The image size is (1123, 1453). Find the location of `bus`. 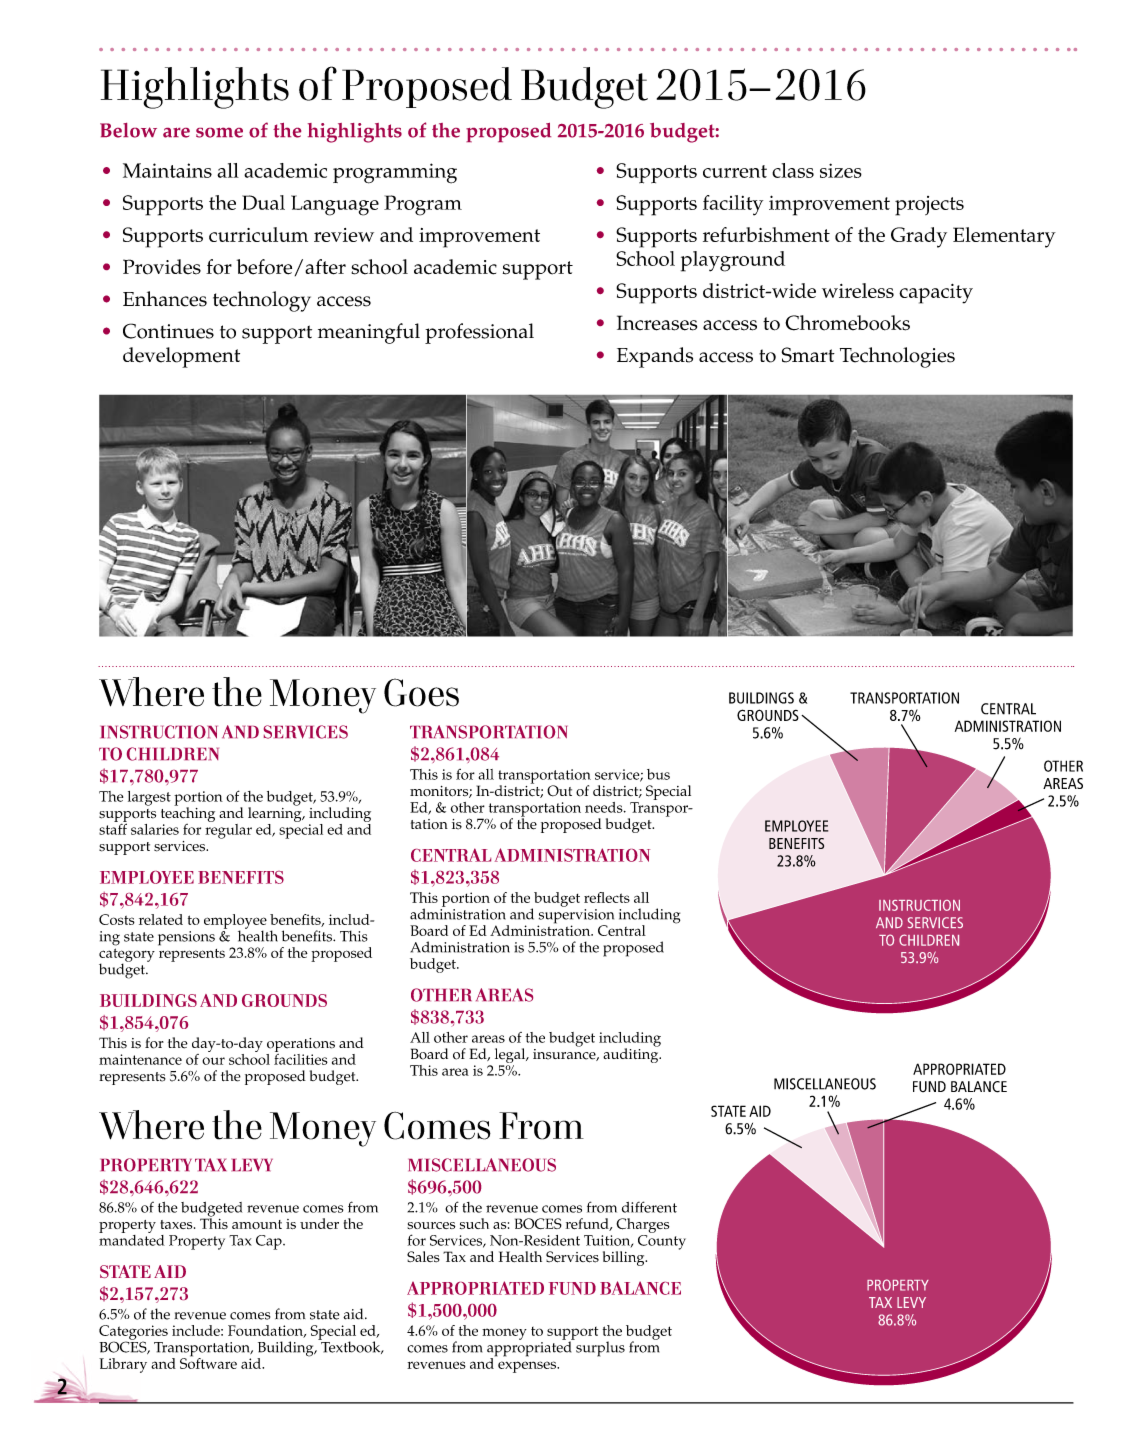

bus is located at coordinates (658, 774).
